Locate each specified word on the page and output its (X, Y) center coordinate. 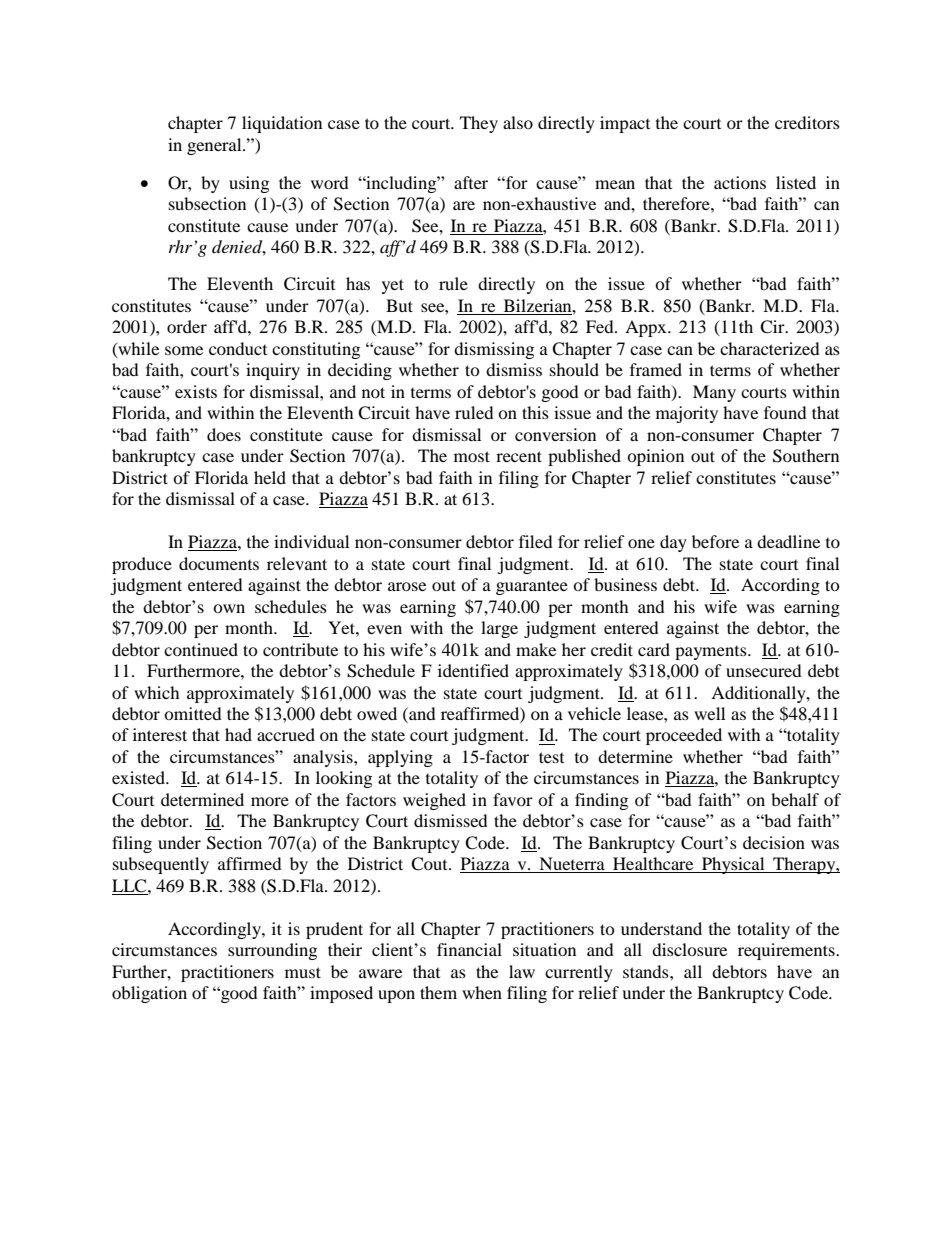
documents (219, 563)
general (215, 146)
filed (536, 541)
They (479, 124)
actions (740, 182)
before (715, 541)
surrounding (272, 951)
